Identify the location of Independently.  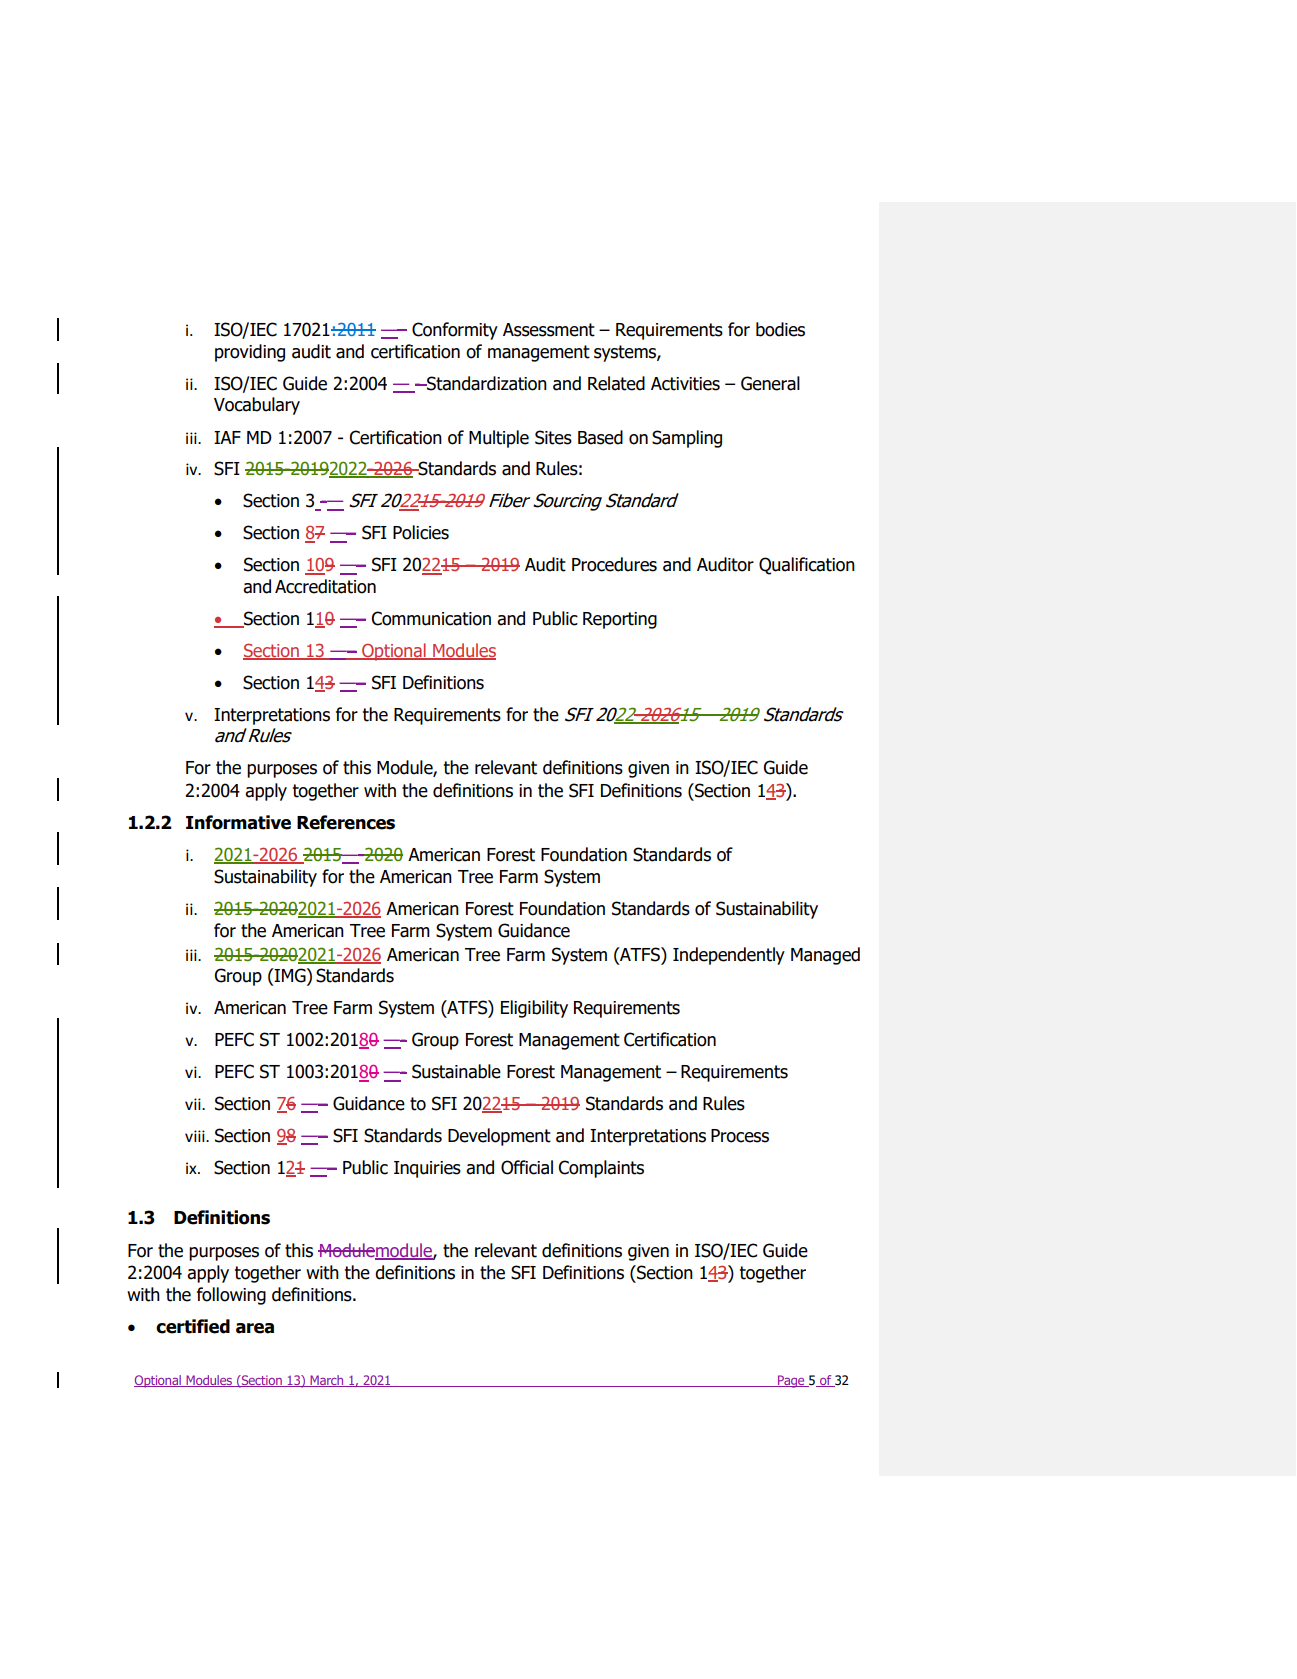
(729, 956).
